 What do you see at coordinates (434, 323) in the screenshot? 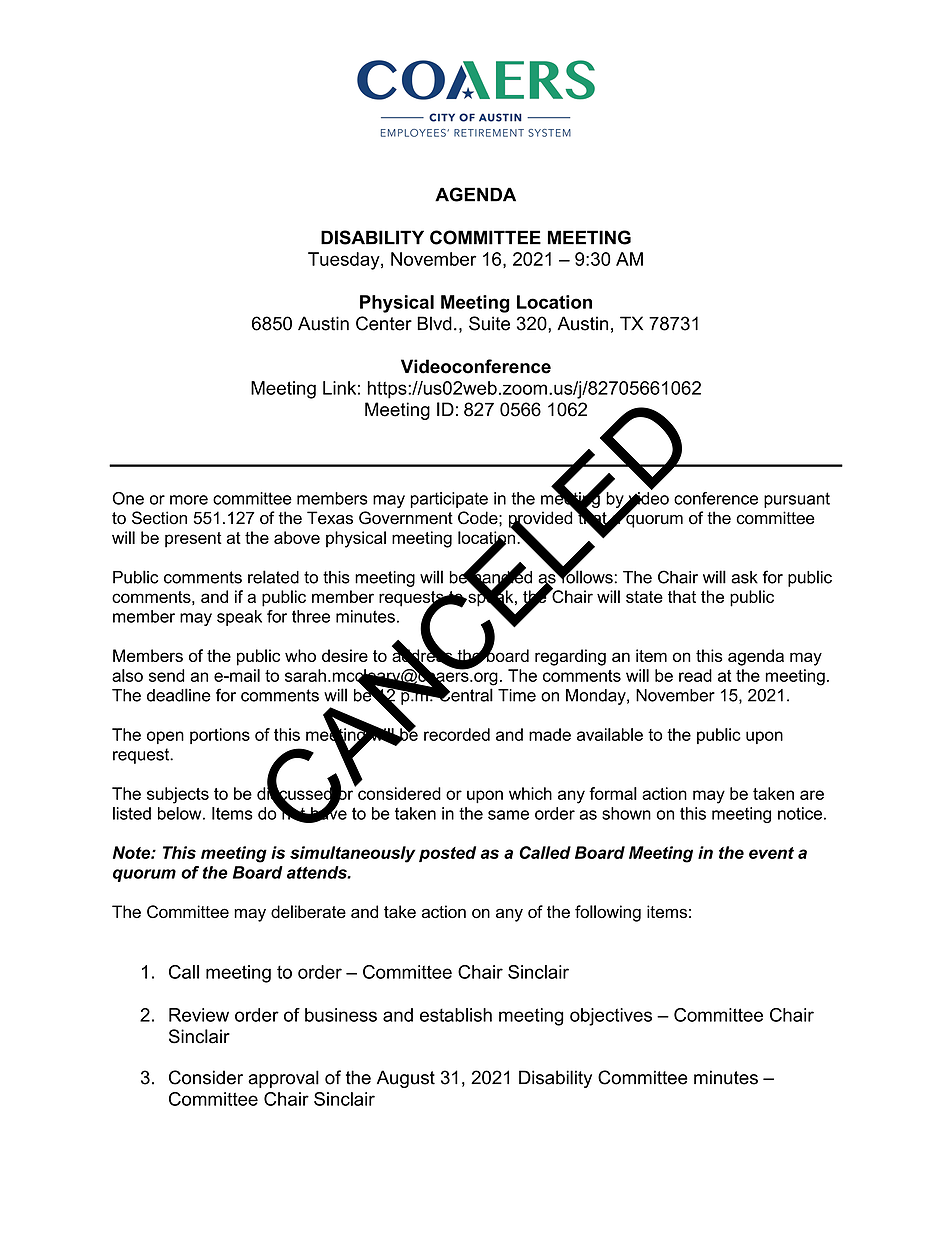
I see `Blvd` at bounding box center [434, 323].
